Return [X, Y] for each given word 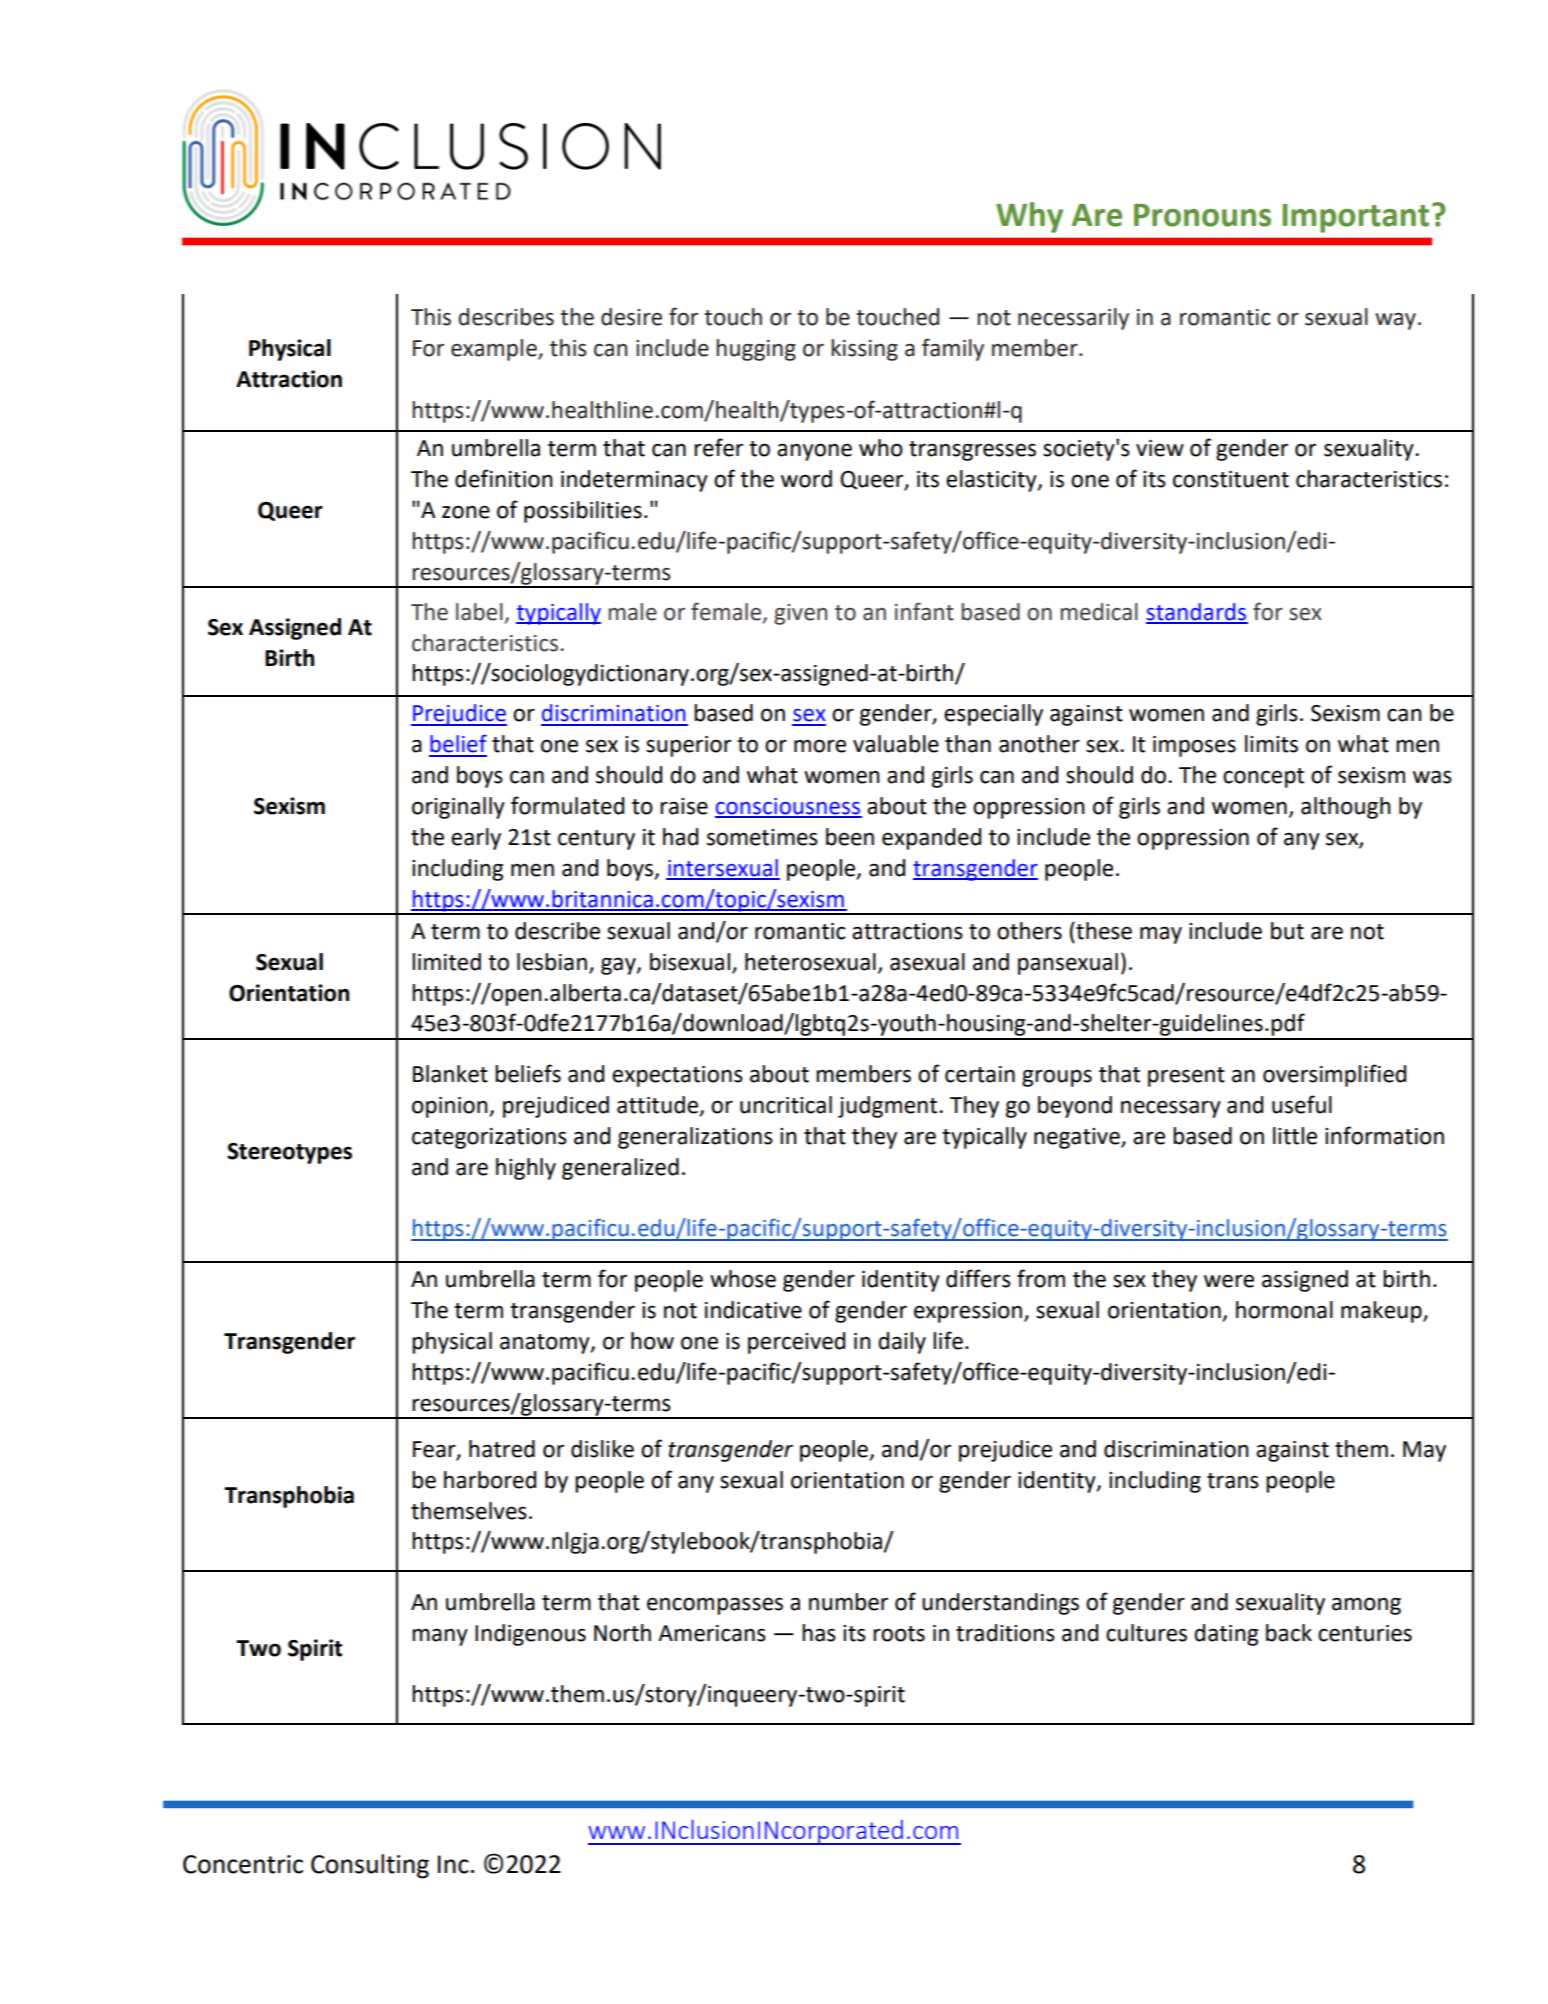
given [800, 614]
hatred [502, 1449]
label [479, 612]
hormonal [1284, 1310]
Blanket [450, 1074]
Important [1355, 218]
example [495, 350]
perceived [796, 1343]
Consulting [370, 1866]
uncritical [786, 1105]
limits [1271, 744]
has [819, 1633]
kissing [864, 350]
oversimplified [1334, 1075]
